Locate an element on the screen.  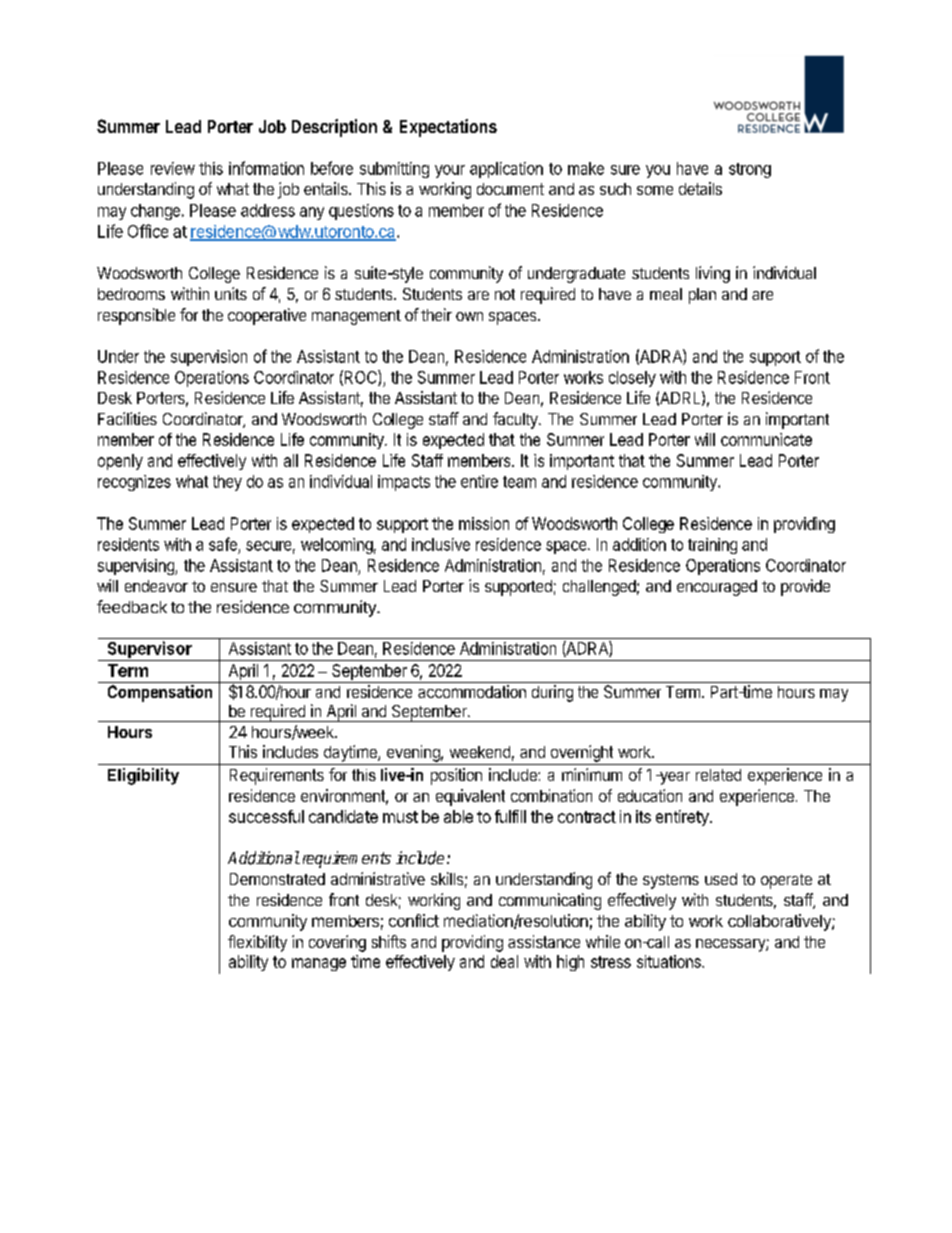
accommodation is located at coordinates (472, 691).
